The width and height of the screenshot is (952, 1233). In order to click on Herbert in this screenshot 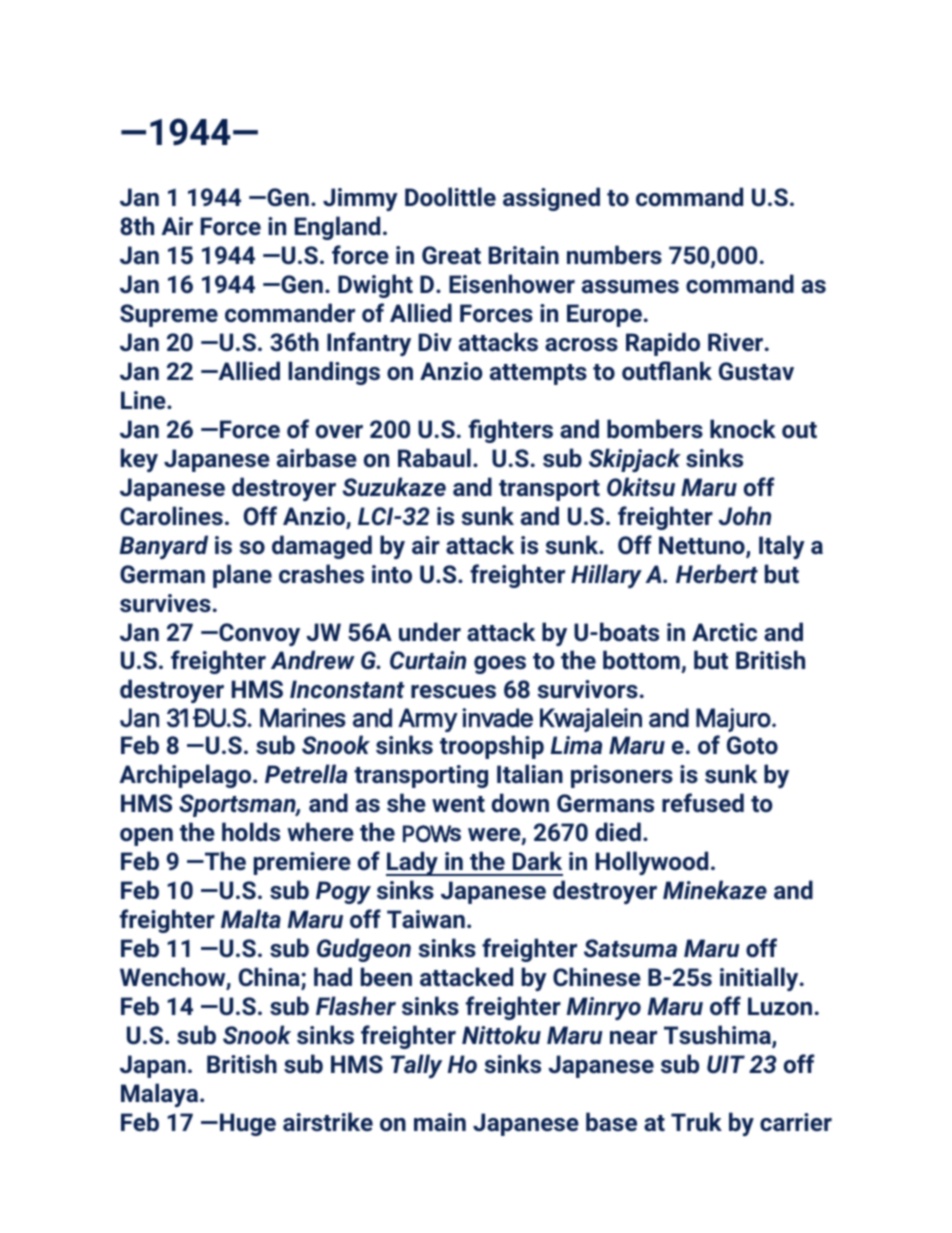, I will do `click(717, 573)`.
